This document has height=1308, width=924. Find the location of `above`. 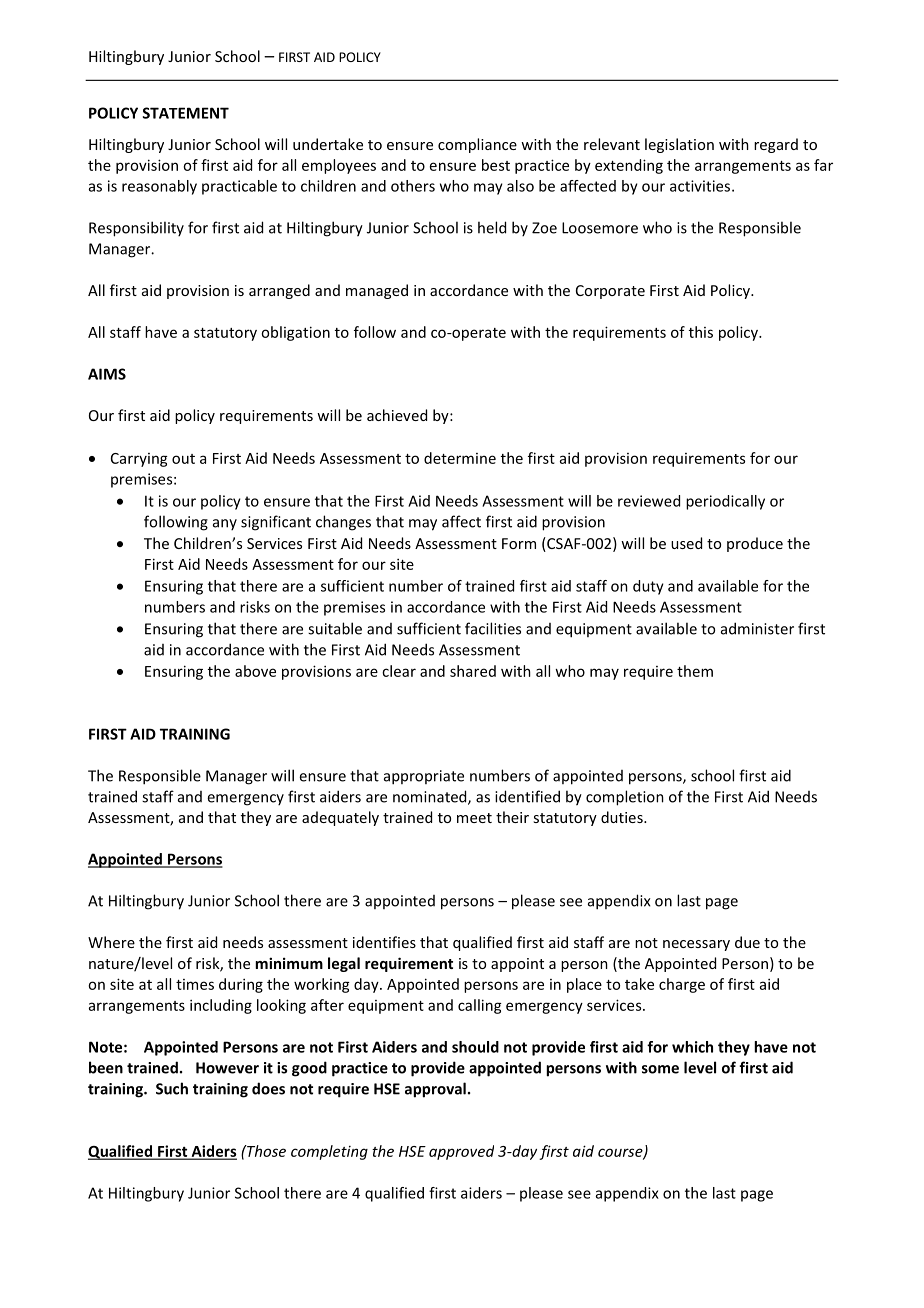

above is located at coordinates (255, 671).
